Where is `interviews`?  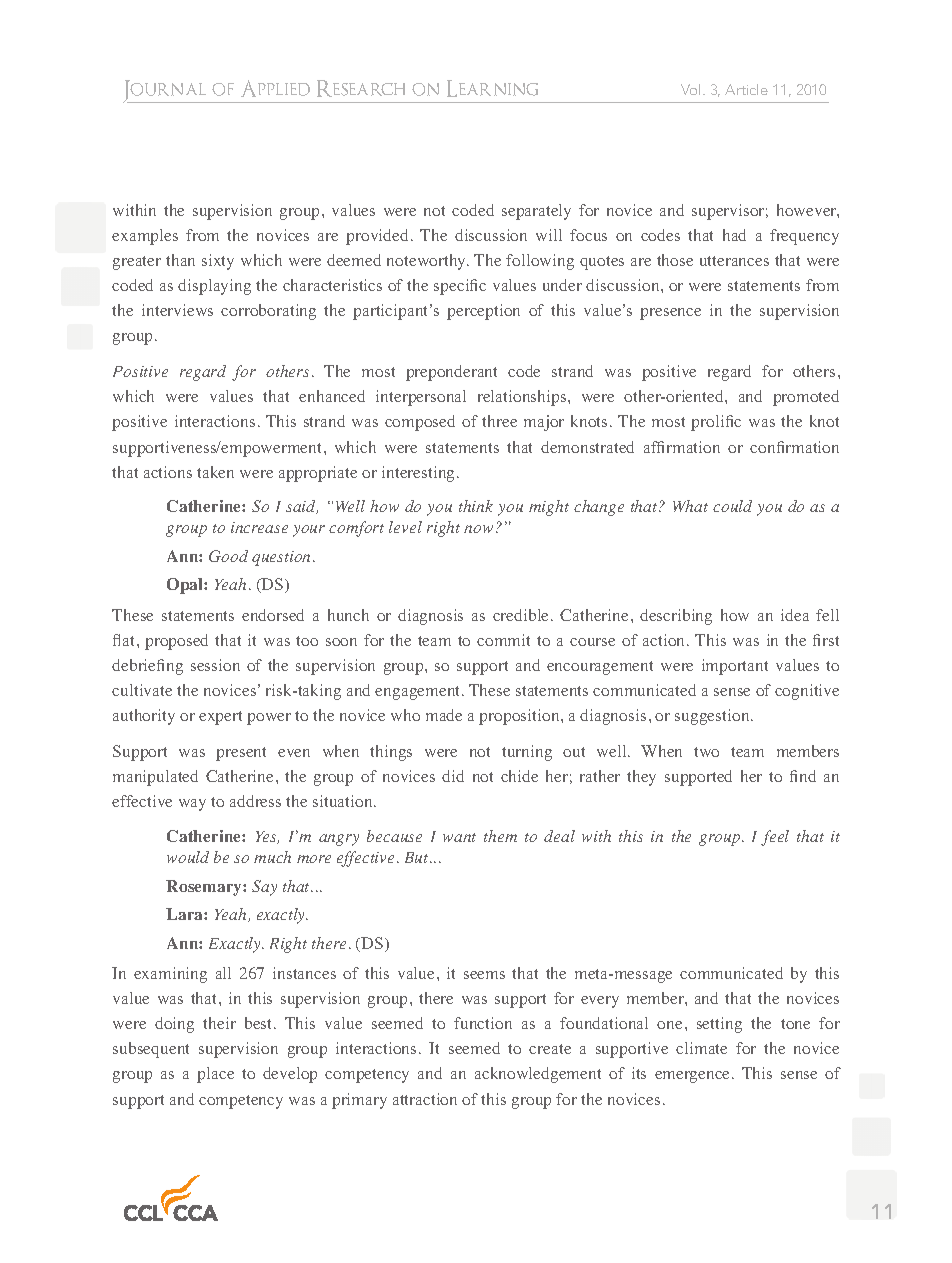 interviews is located at coordinates (177, 310).
